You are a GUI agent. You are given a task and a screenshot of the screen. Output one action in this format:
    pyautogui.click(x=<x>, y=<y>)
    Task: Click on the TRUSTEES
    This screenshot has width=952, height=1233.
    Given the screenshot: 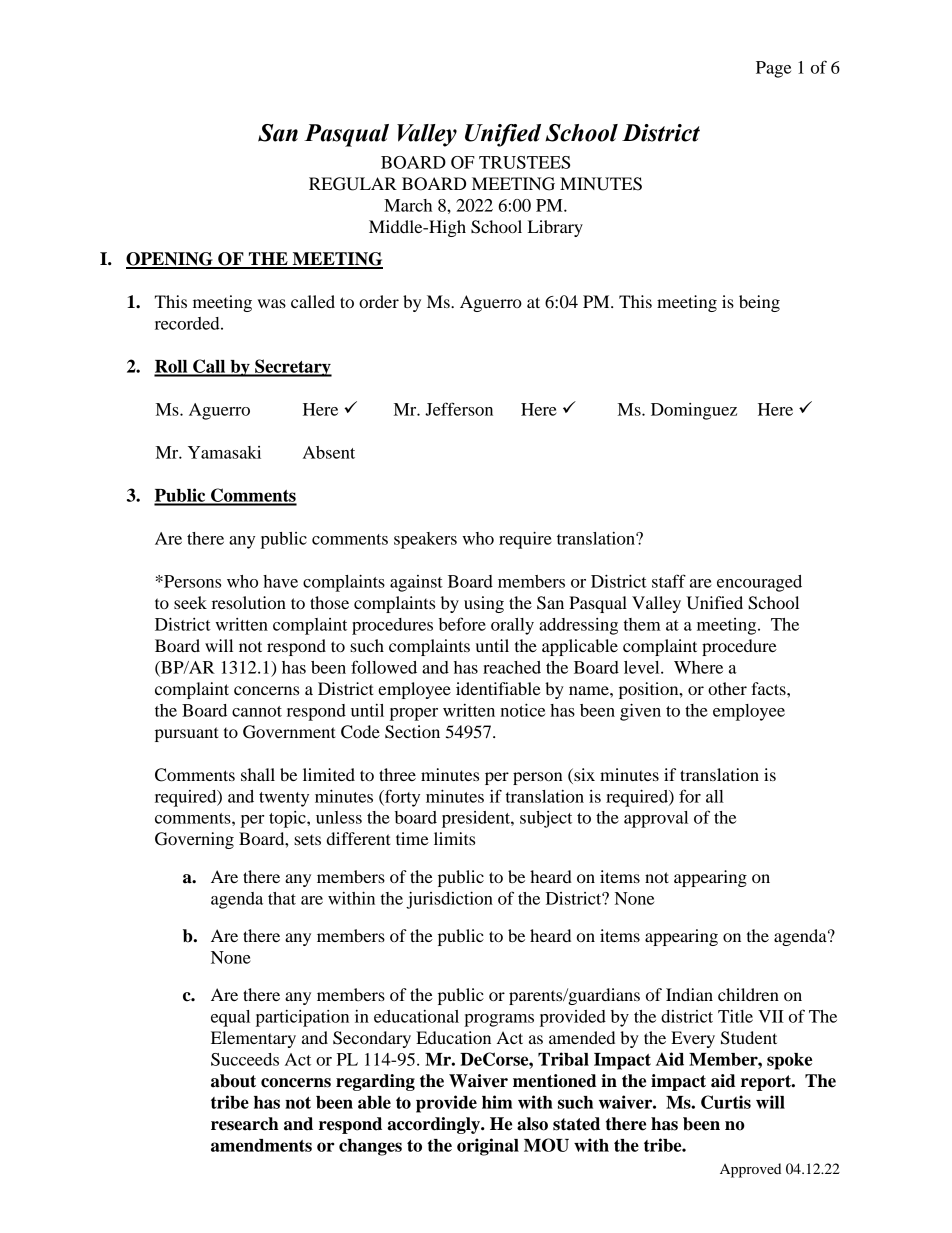 What is the action you would take?
    pyautogui.click(x=524, y=162)
